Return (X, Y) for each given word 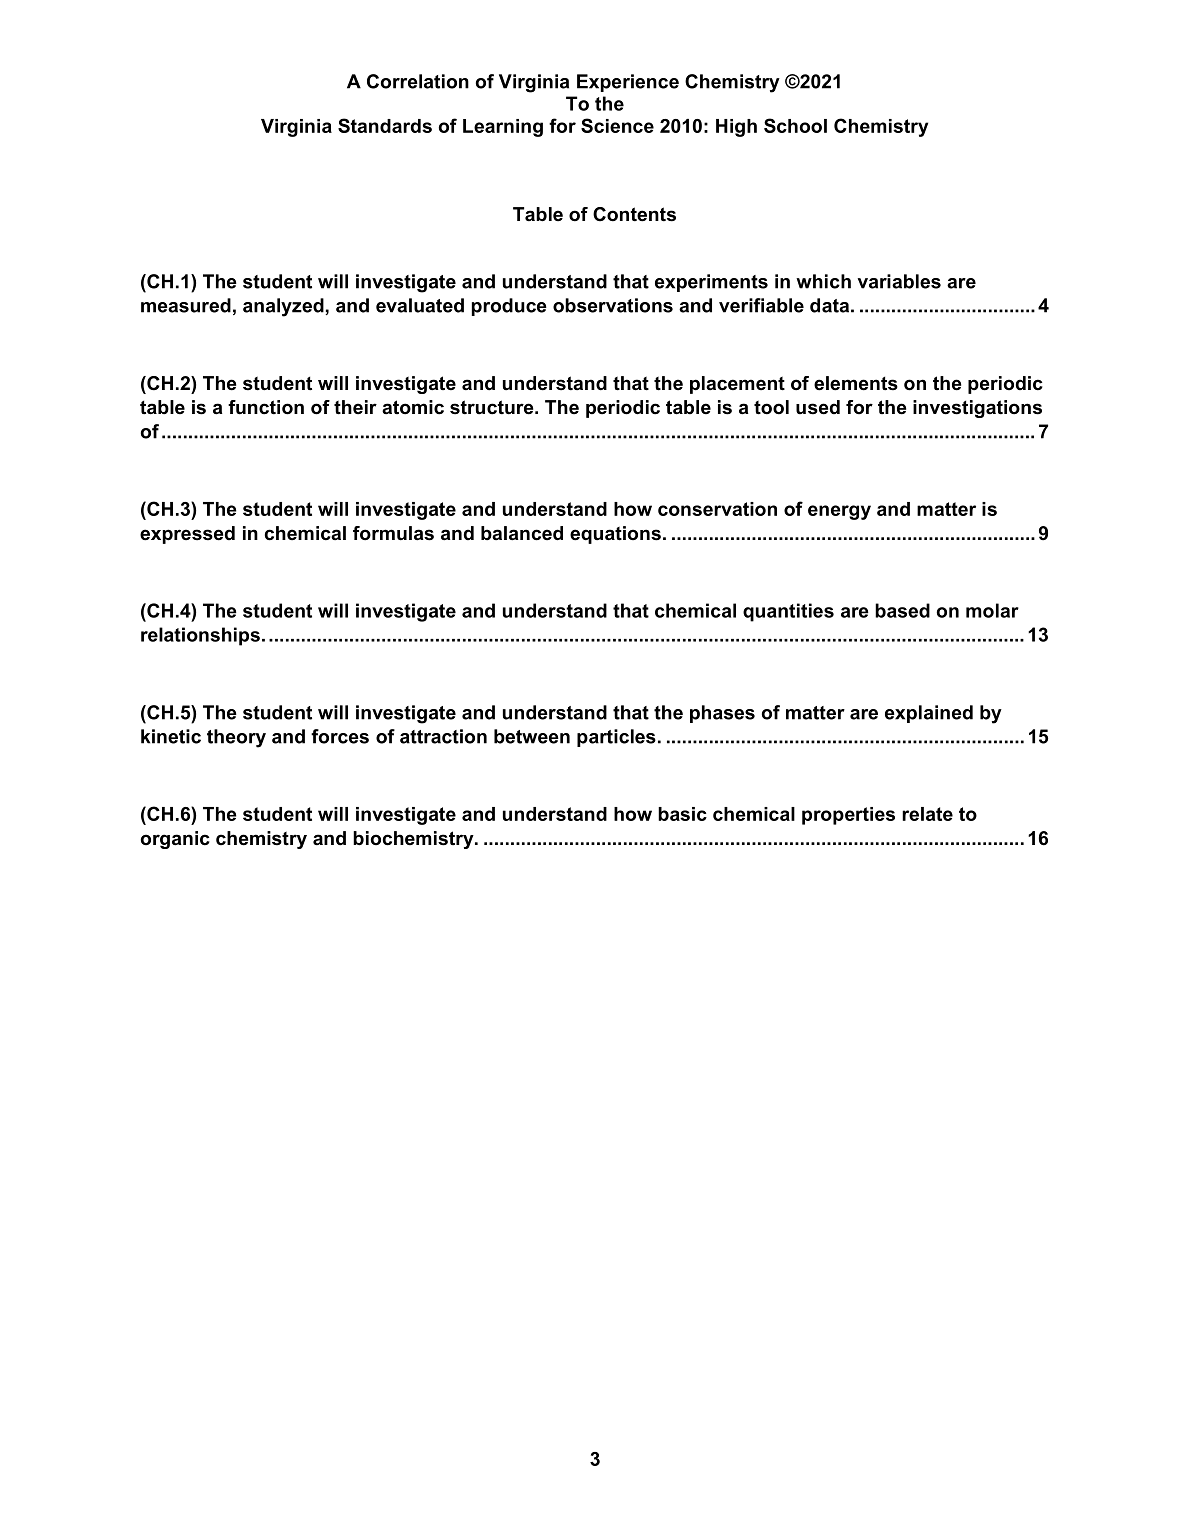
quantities (788, 612)
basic (682, 814)
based (902, 610)
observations (613, 305)
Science (617, 125)
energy (839, 512)
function (266, 407)
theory (236, 738)
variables (899, 281)
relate (927, 814)
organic (175, 840)
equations (615, 535)
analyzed (284, 307)
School (795, 125)
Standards (385, 125)
